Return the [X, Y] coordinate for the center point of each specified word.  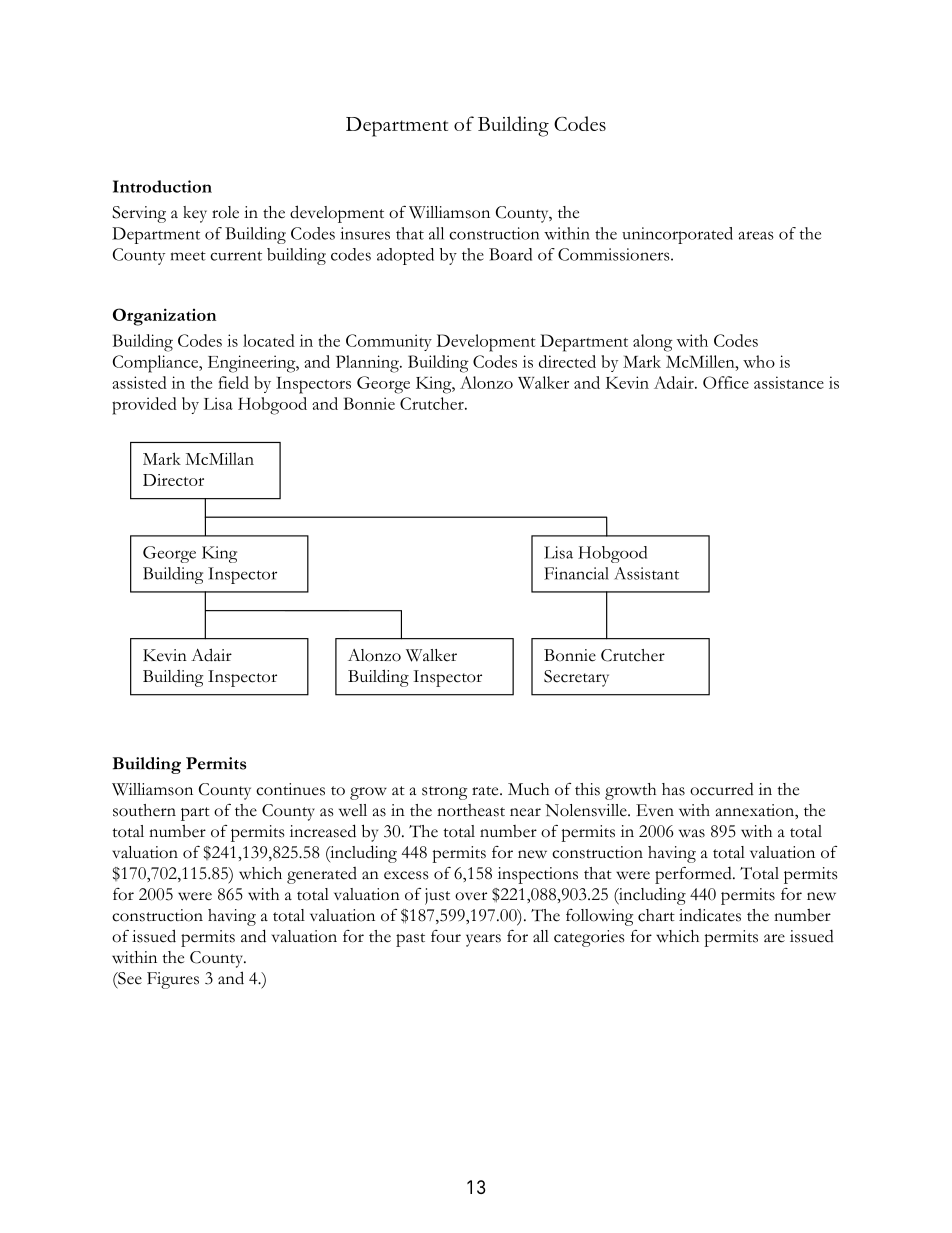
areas [756, 235]
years [483, 940]
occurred [722, 789]
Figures [173, 980]
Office [726, 382]
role [225, 212]
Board [510, 254]
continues [290, 789]
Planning [368, 364]
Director [173, 480]
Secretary [576, 678]
